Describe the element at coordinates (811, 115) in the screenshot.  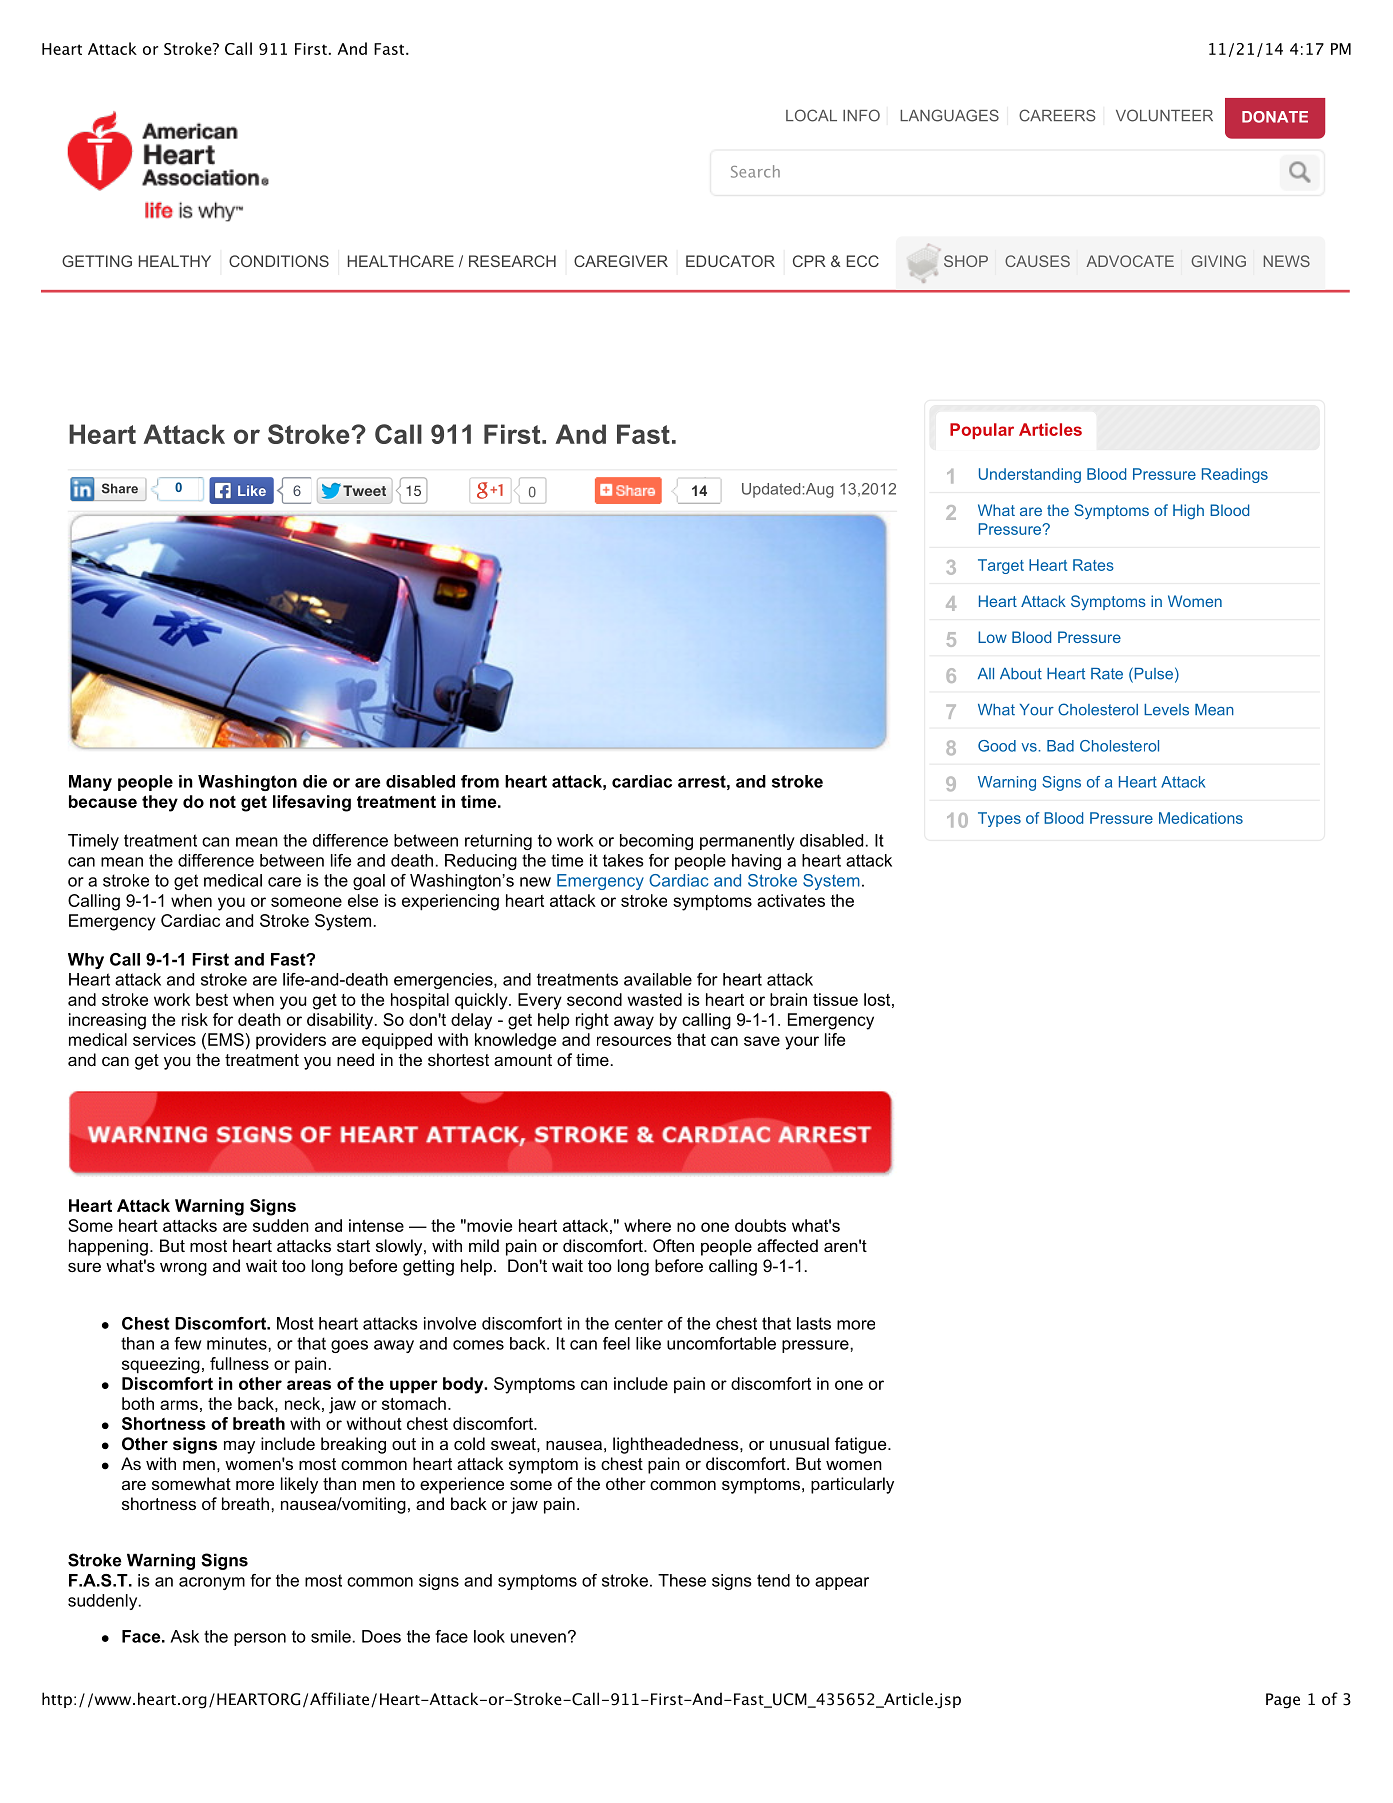
I see `LOCAL` at that location.
